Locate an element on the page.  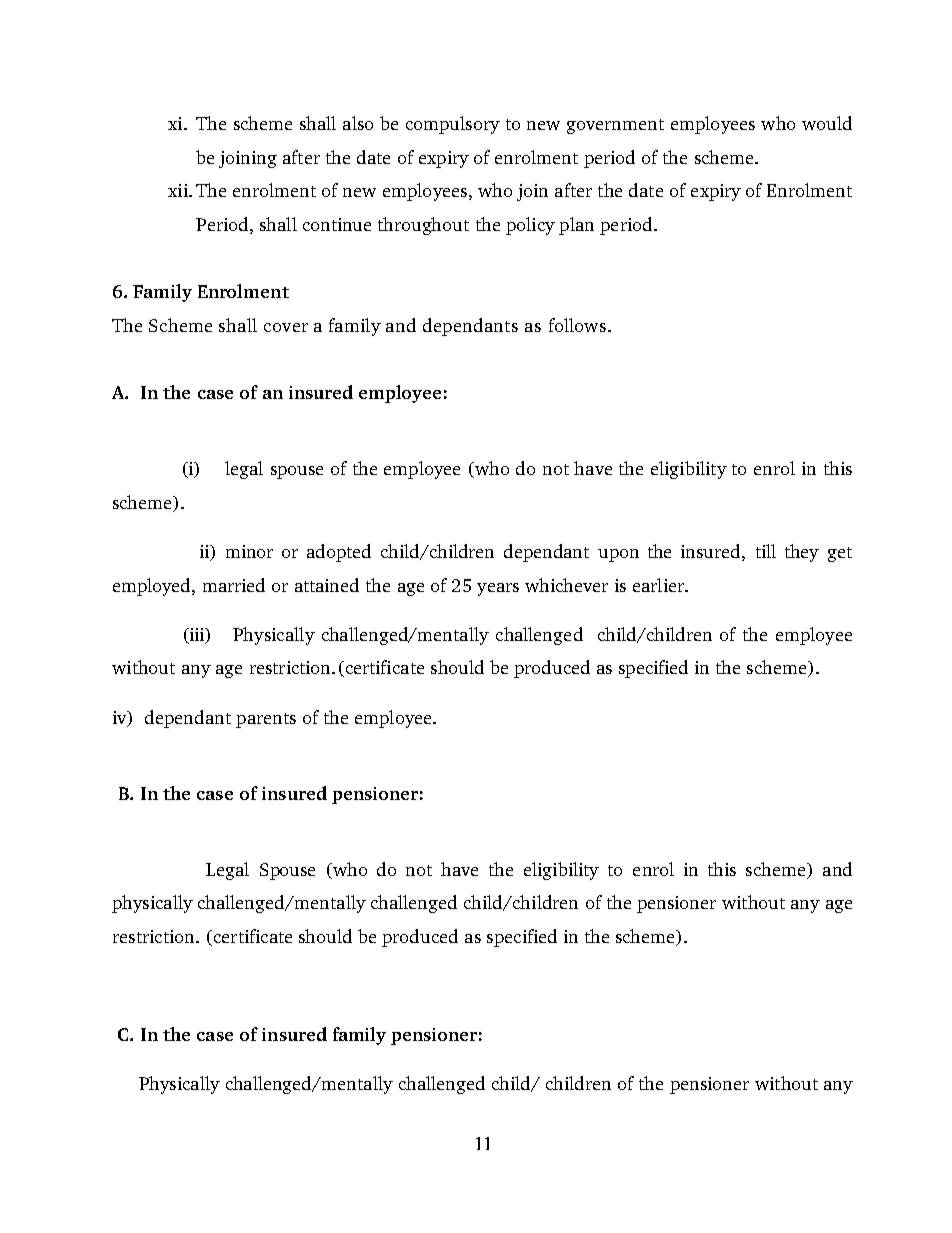
follows is located at coordinates (579, 325).
